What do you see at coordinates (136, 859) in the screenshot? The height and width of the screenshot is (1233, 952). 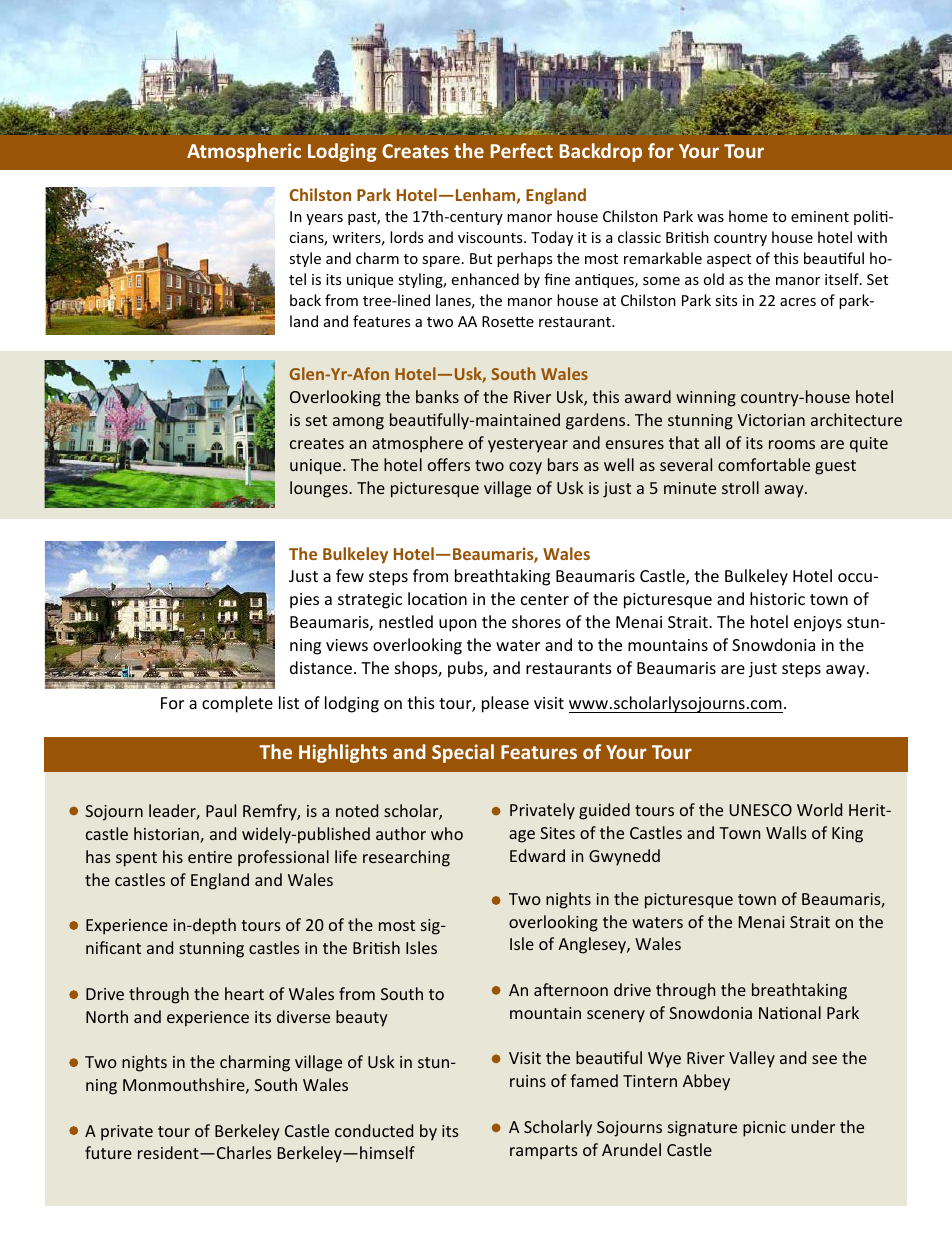 I see `spent` at bounding box center [136, 859].
